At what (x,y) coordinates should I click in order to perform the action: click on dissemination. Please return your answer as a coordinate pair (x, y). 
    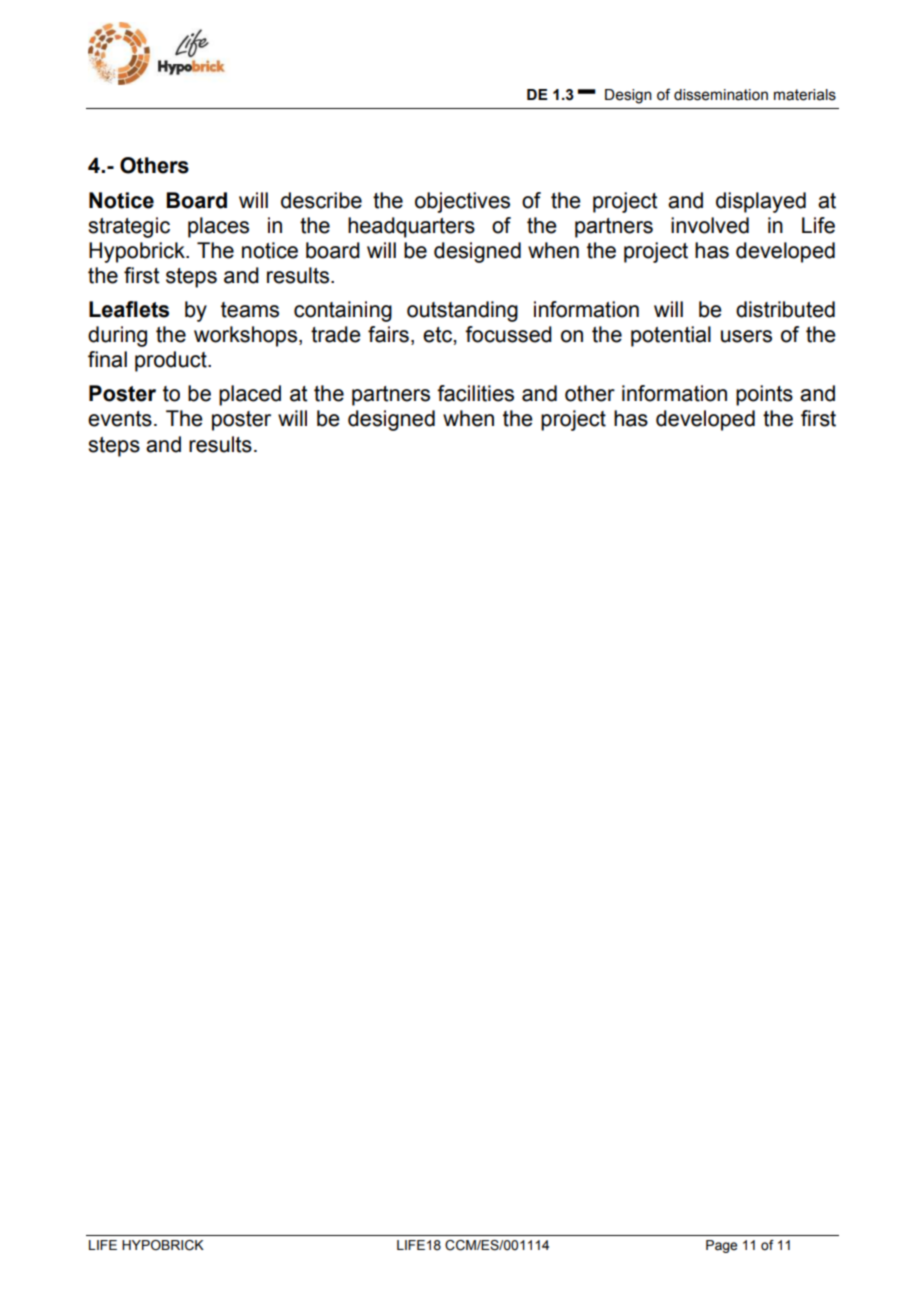
    Looking at the image, I should click on (721, 95).
